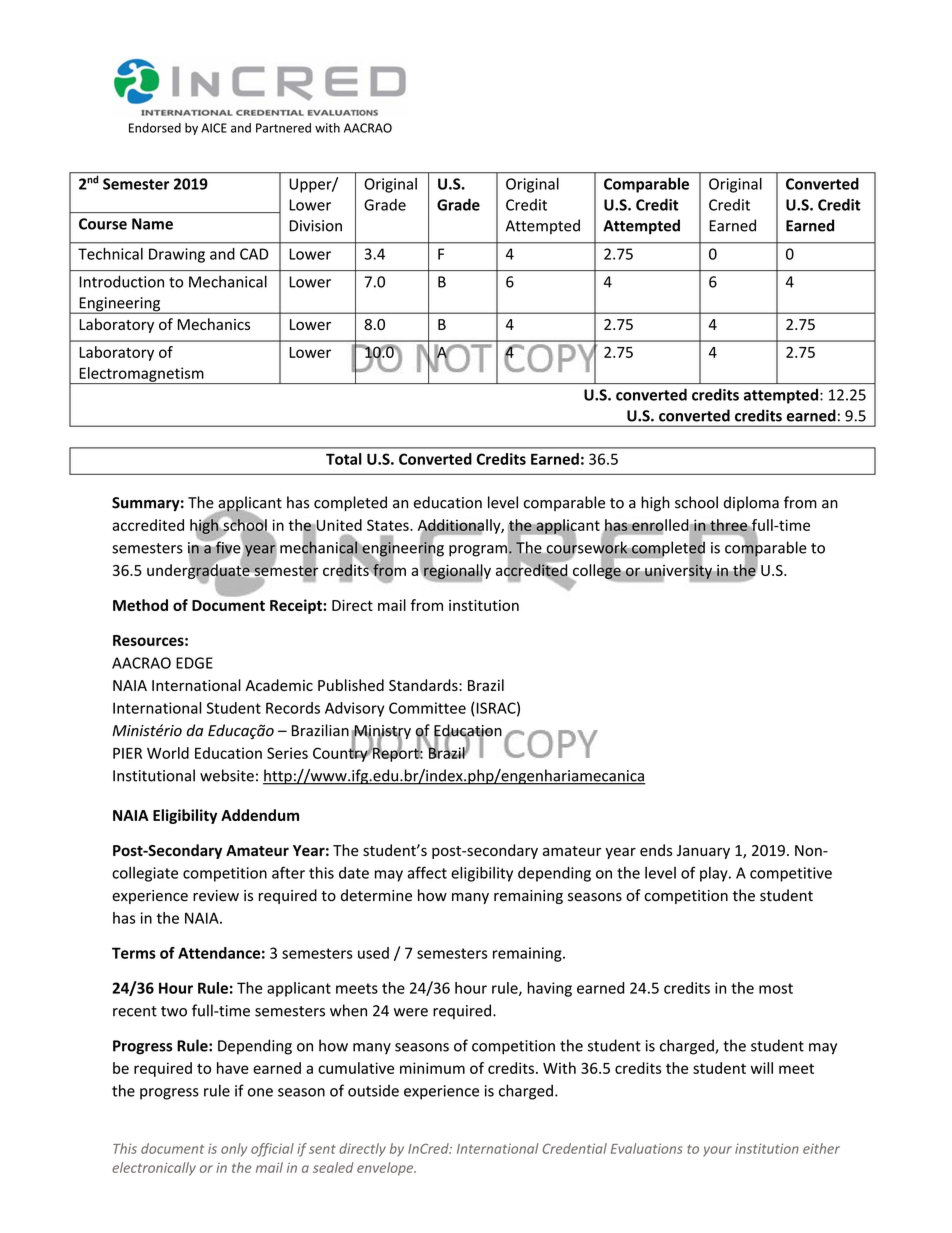  I want to click on your, so click(717, 1151).
